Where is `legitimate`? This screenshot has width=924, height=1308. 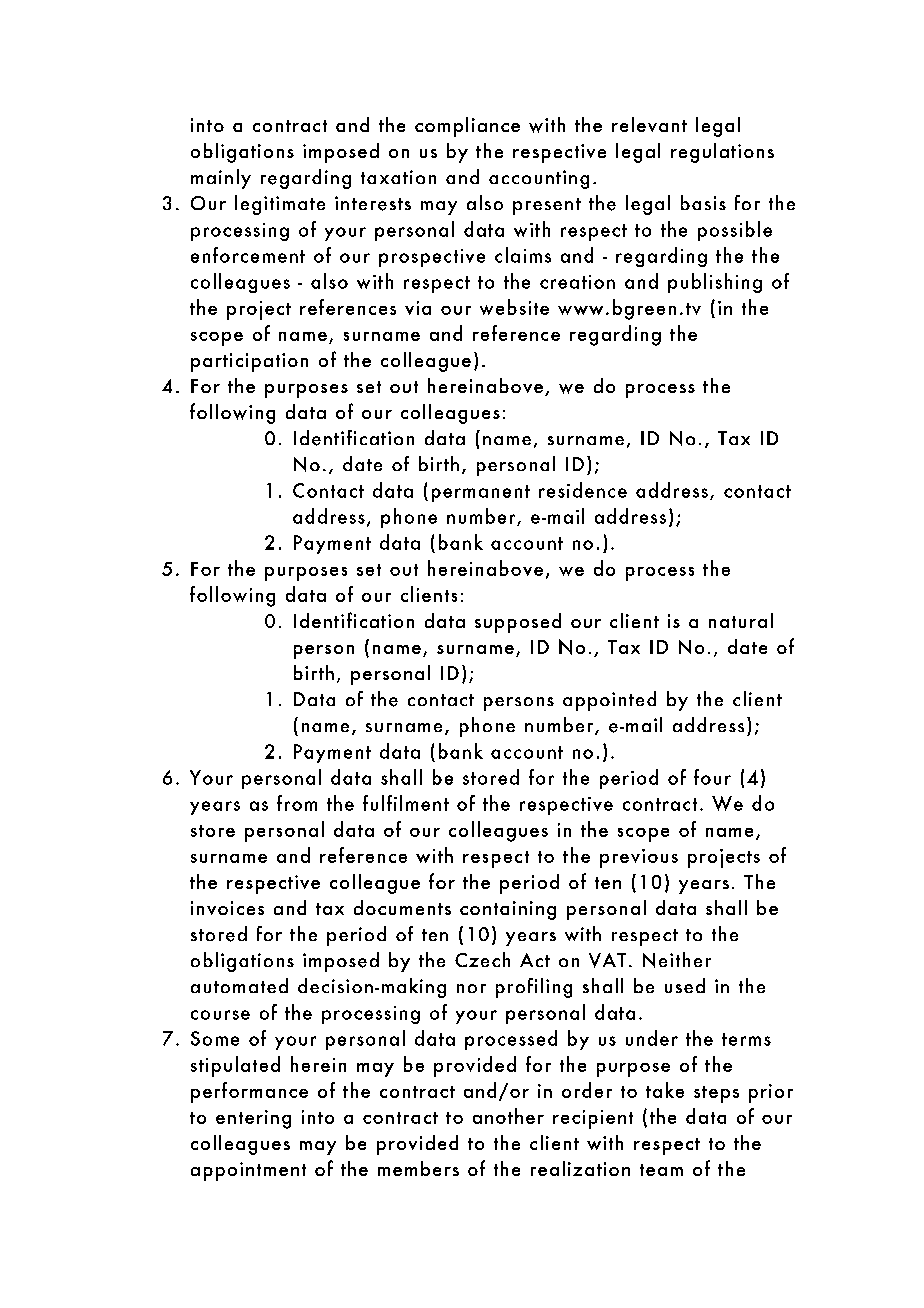
legitimate is located at coordinates (280, 205).
